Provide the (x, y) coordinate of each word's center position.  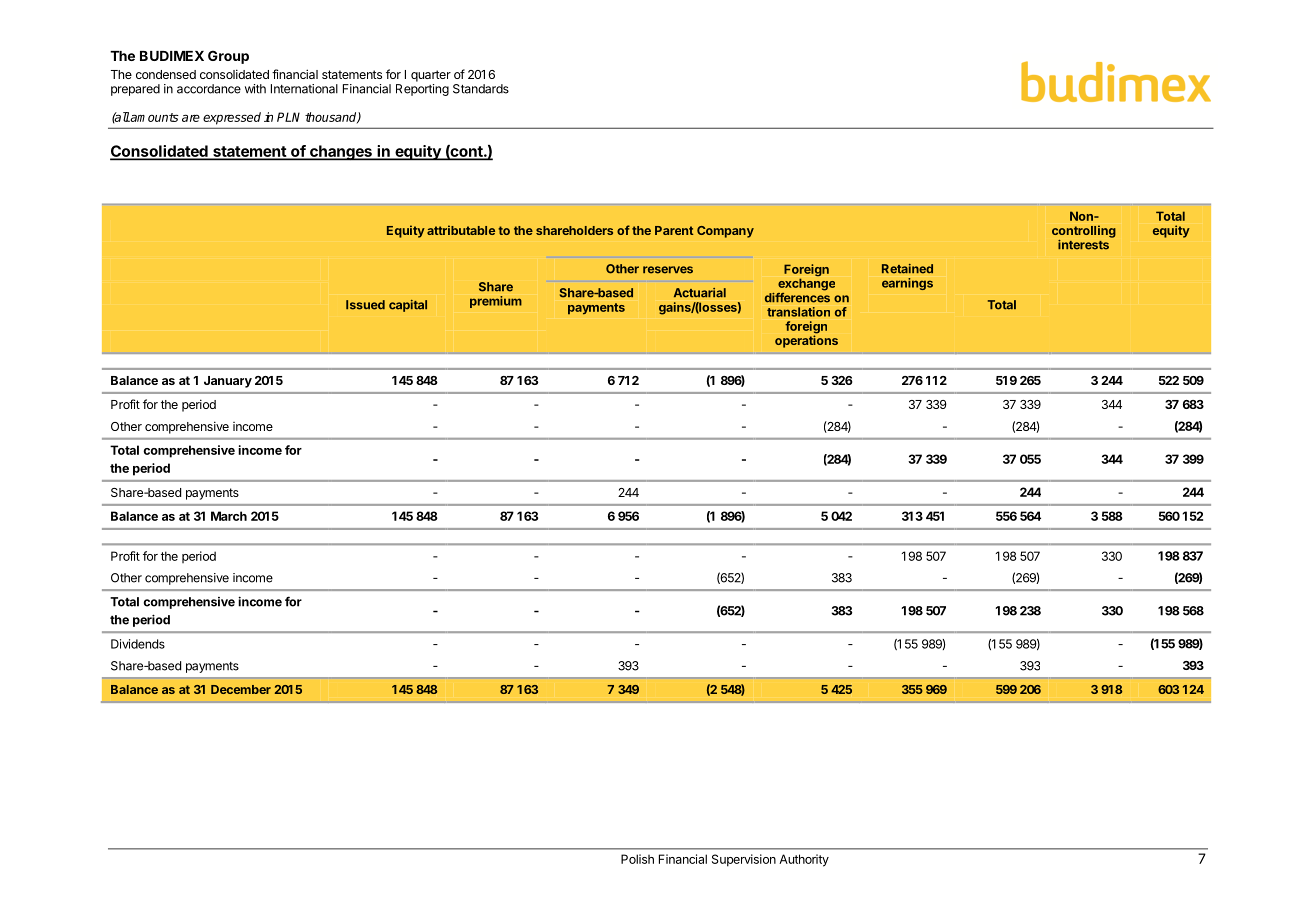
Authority (804, 860)
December (241, 689)
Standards (481, 89)
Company (725, 232)
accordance (209, 89)
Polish (637, 859)
